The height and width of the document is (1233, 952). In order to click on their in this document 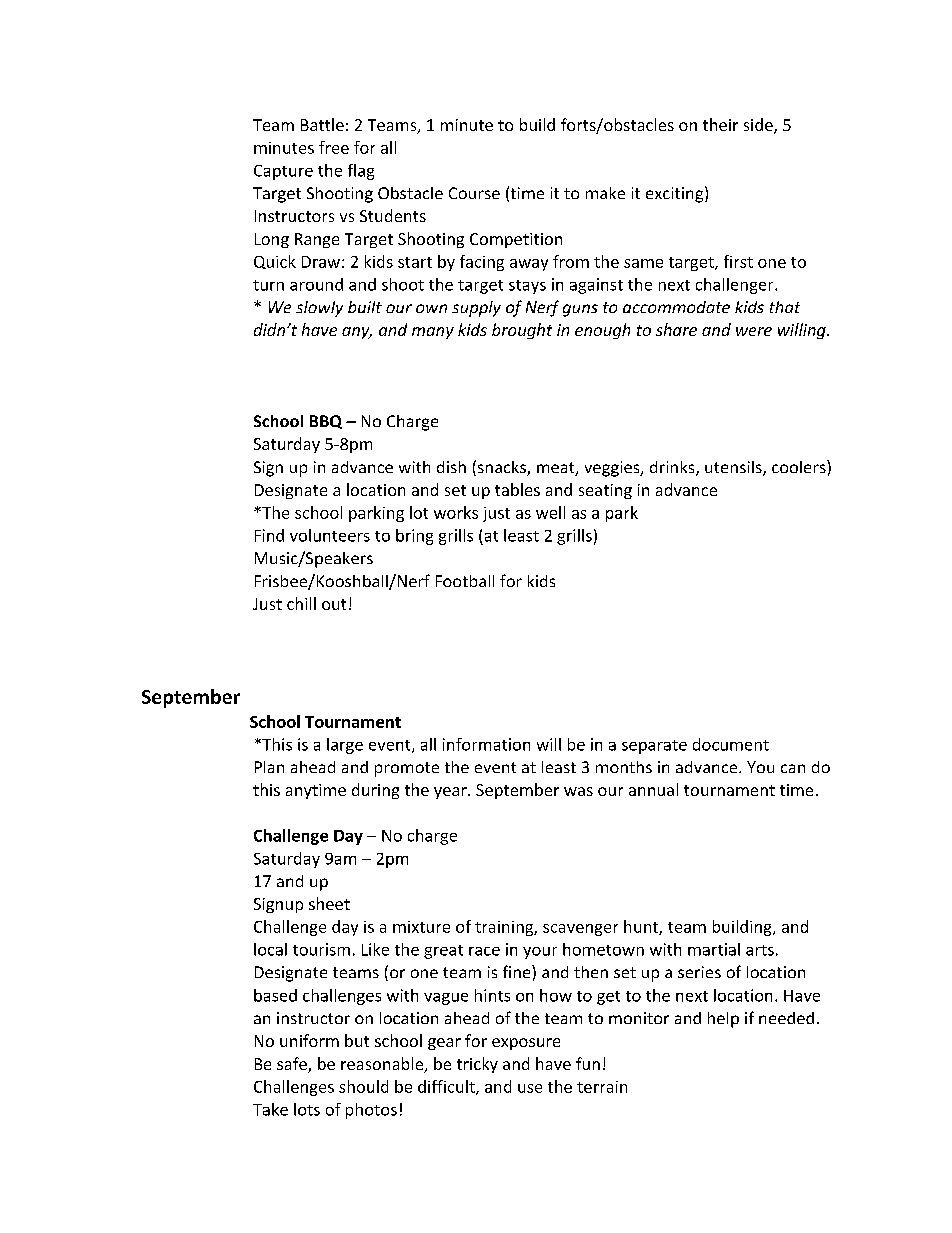, I will do `click(720, 124)`.
